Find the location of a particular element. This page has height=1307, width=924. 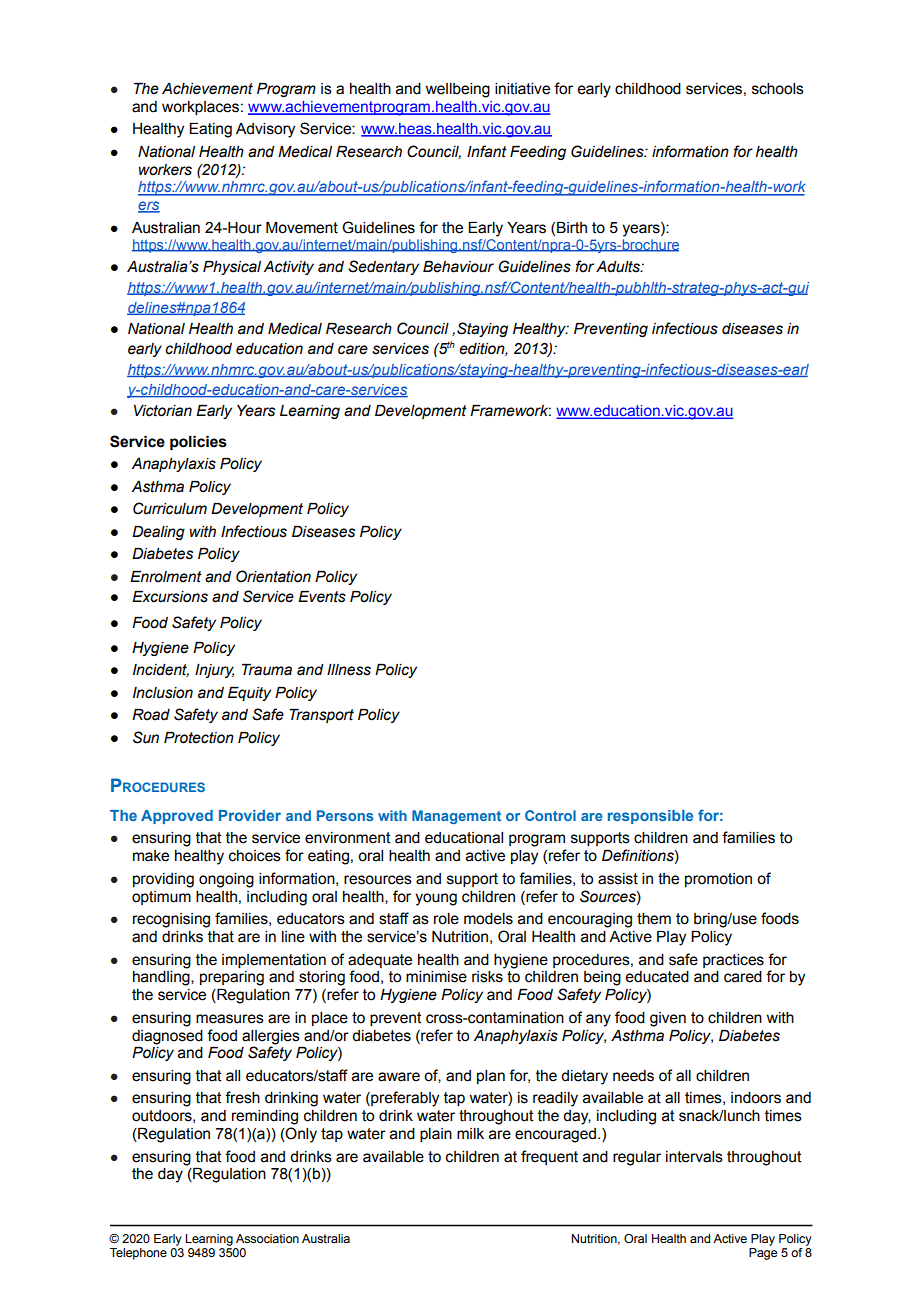

Curriculum is located at coordinates (170, 508).
